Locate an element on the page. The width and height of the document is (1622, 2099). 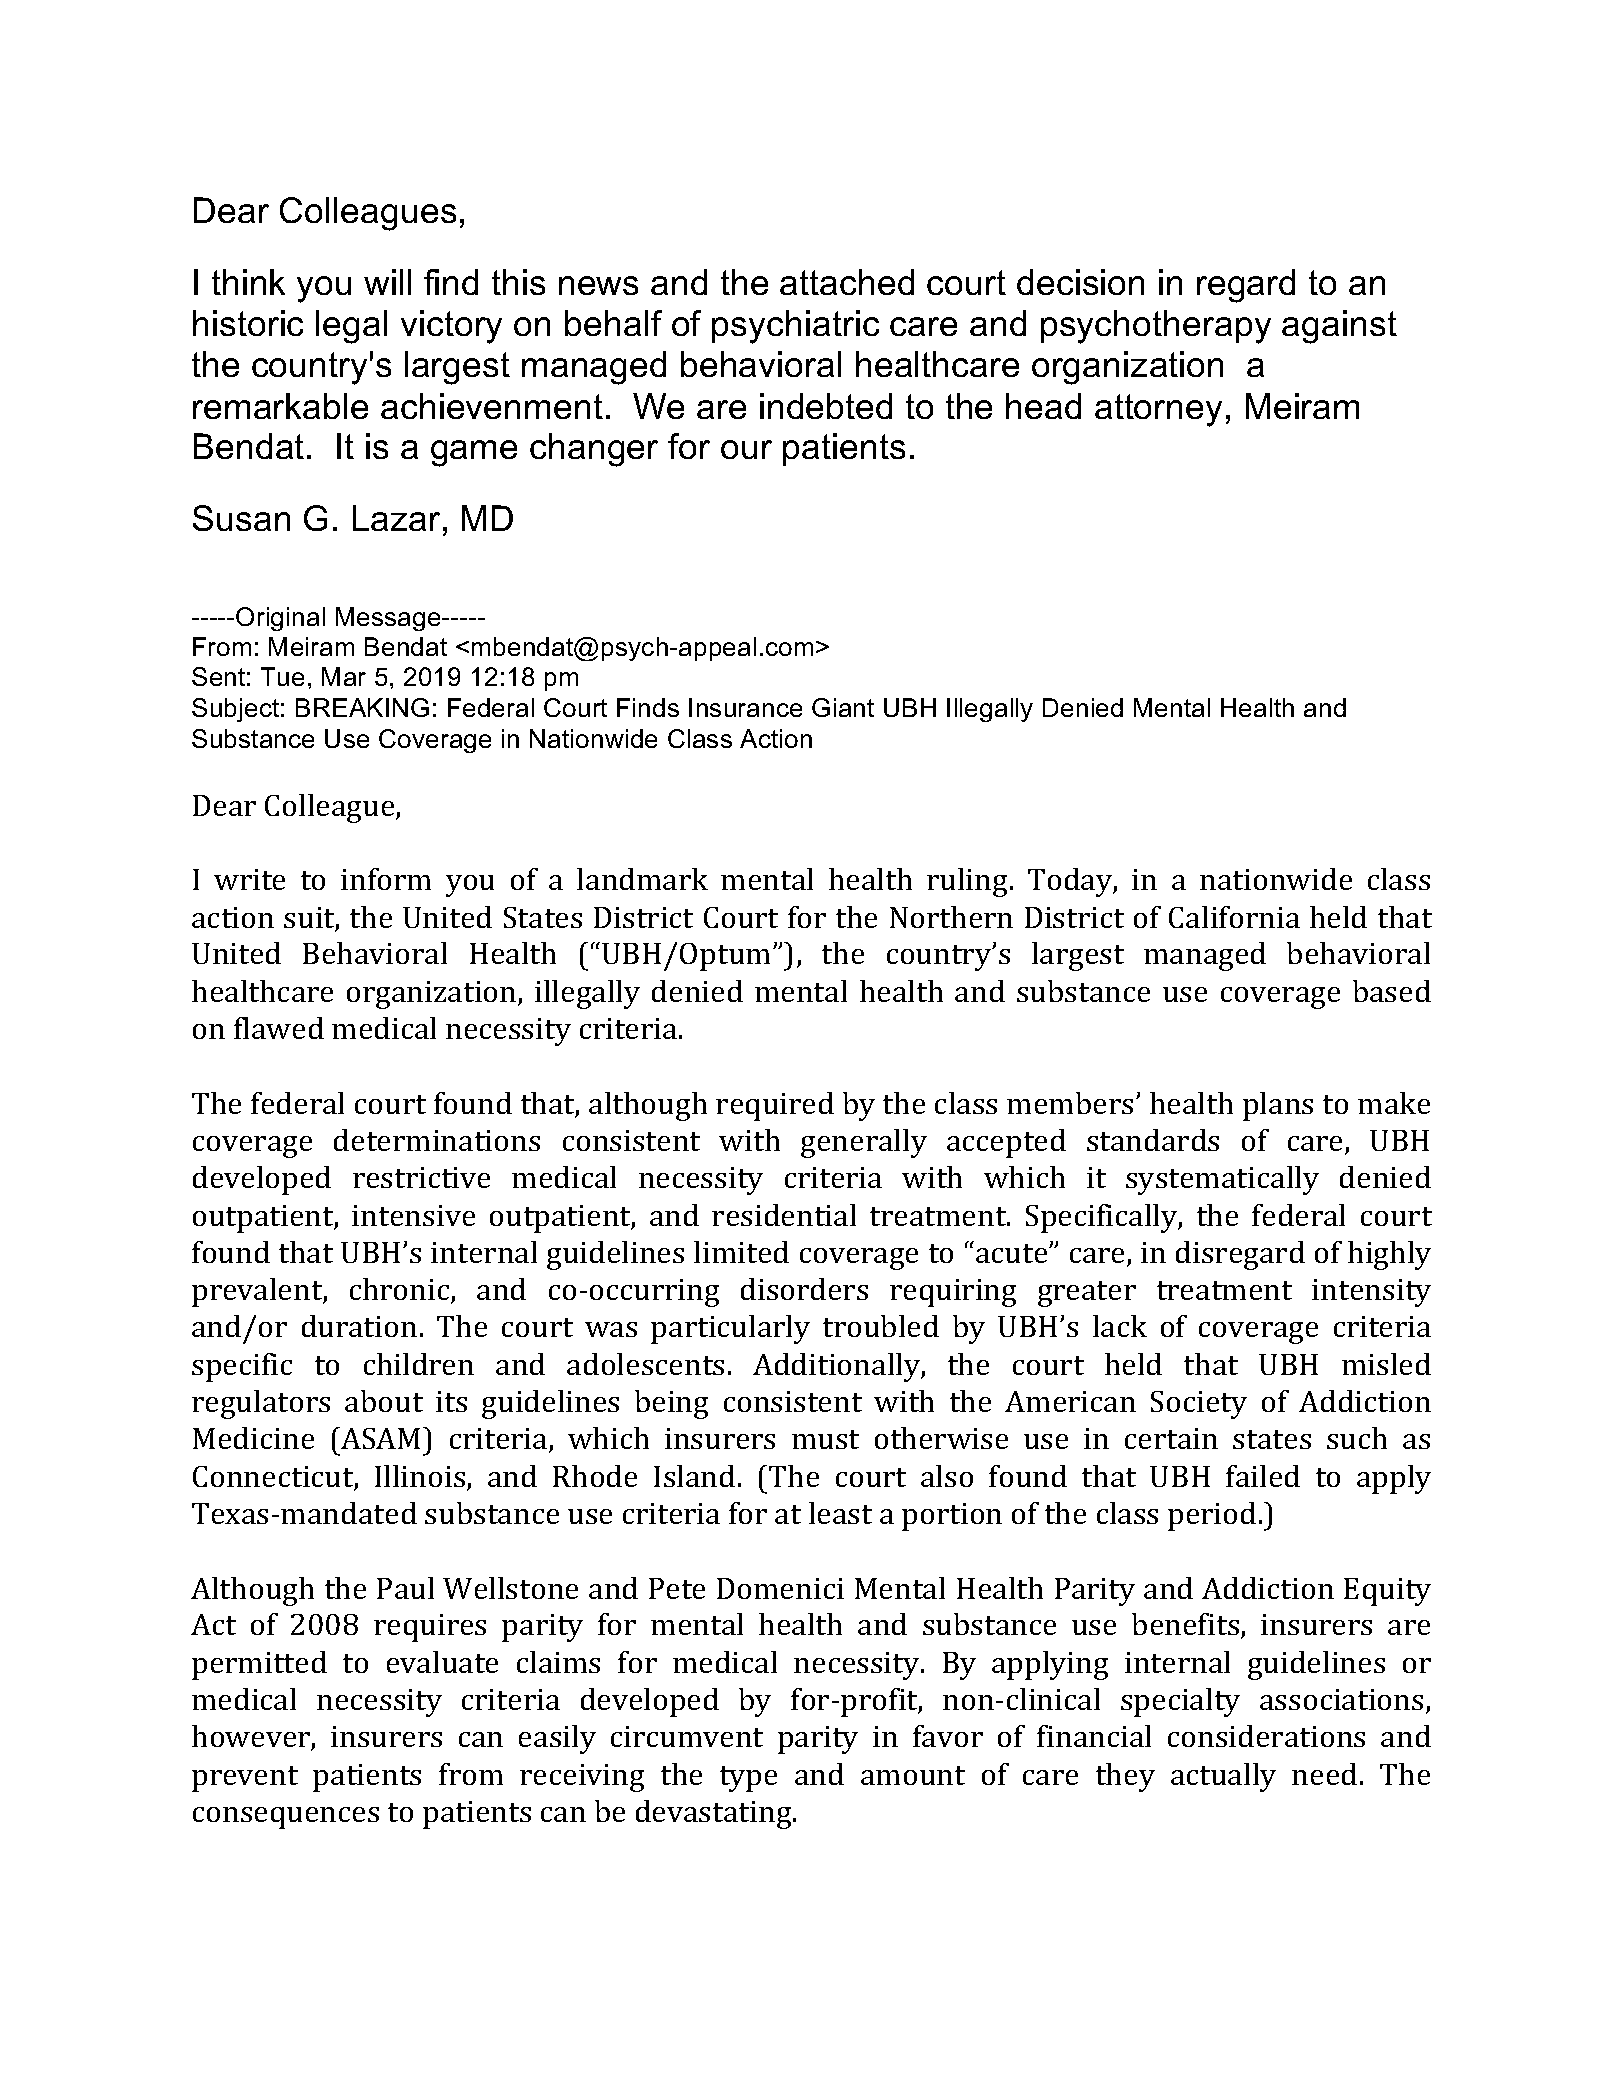
failed is located at coordinates (1263, 1476).
